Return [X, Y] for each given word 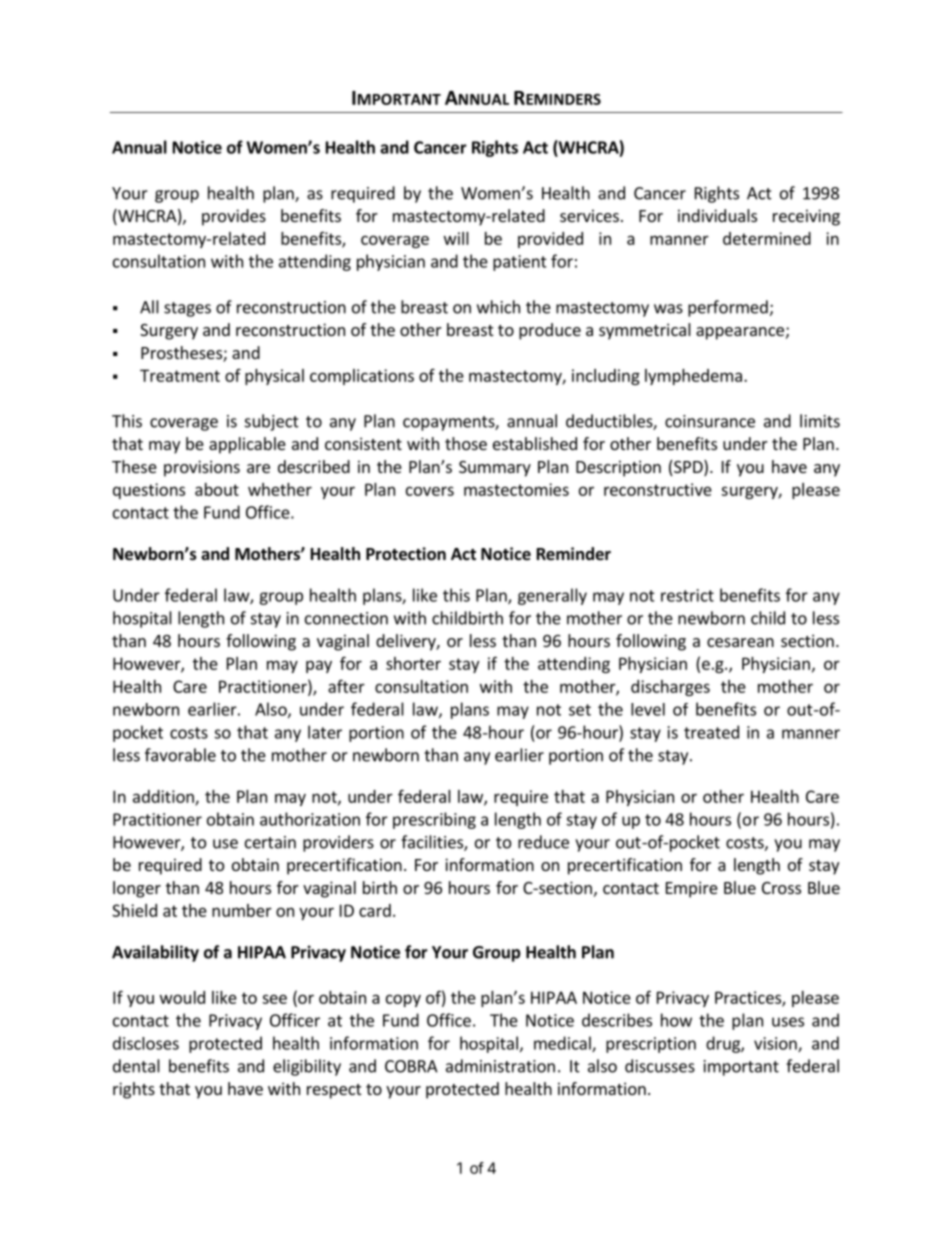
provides [234, 217]
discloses [146, 1043]
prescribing [434, 820]
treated [711, 732]
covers [430, 491]
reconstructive [658, 489]
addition [164, 797]
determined [767, 238]
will [456, 238]
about [217, 489]
